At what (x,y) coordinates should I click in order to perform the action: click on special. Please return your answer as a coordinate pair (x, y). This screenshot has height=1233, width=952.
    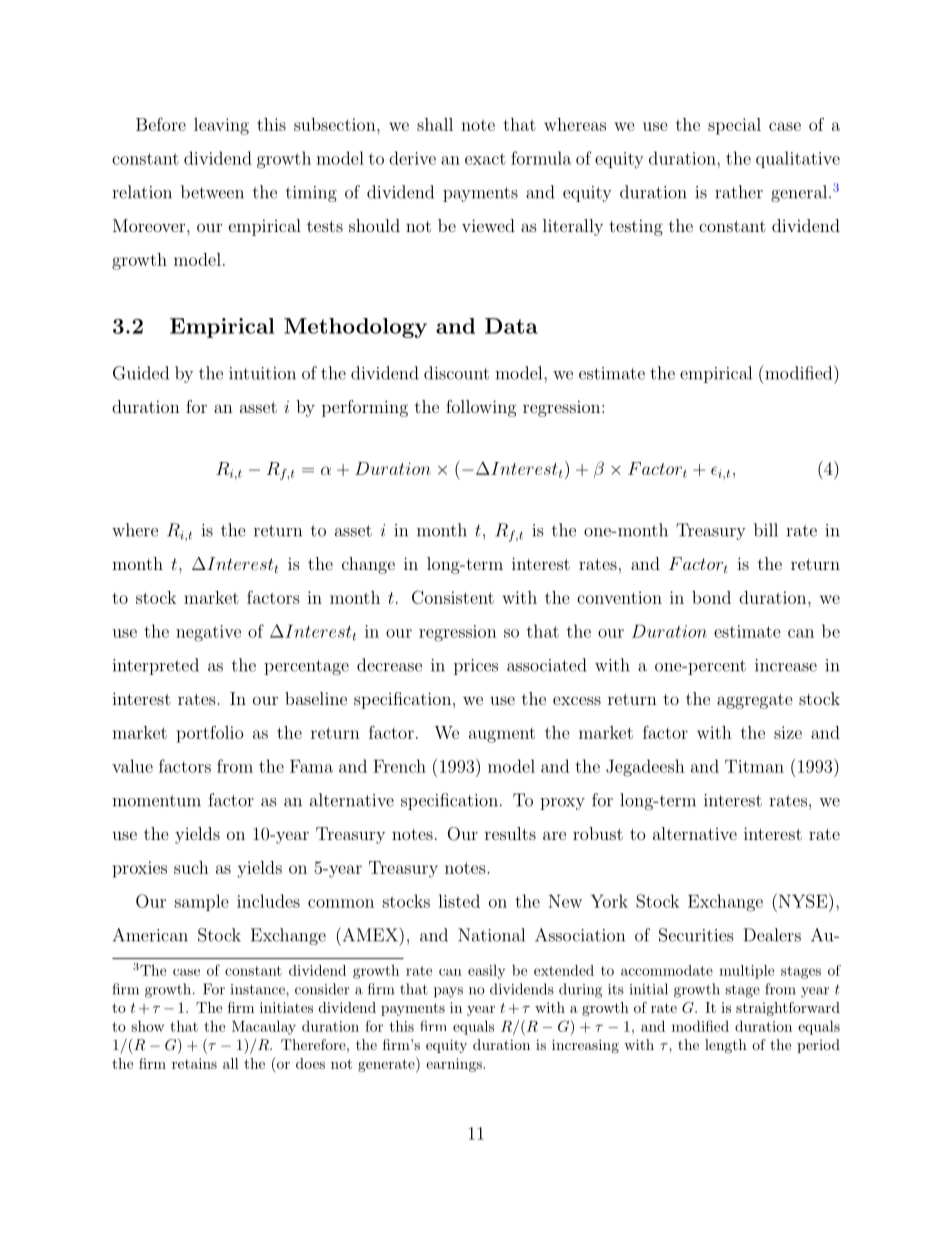
    Looking at the image, I should click on (734, 126).
